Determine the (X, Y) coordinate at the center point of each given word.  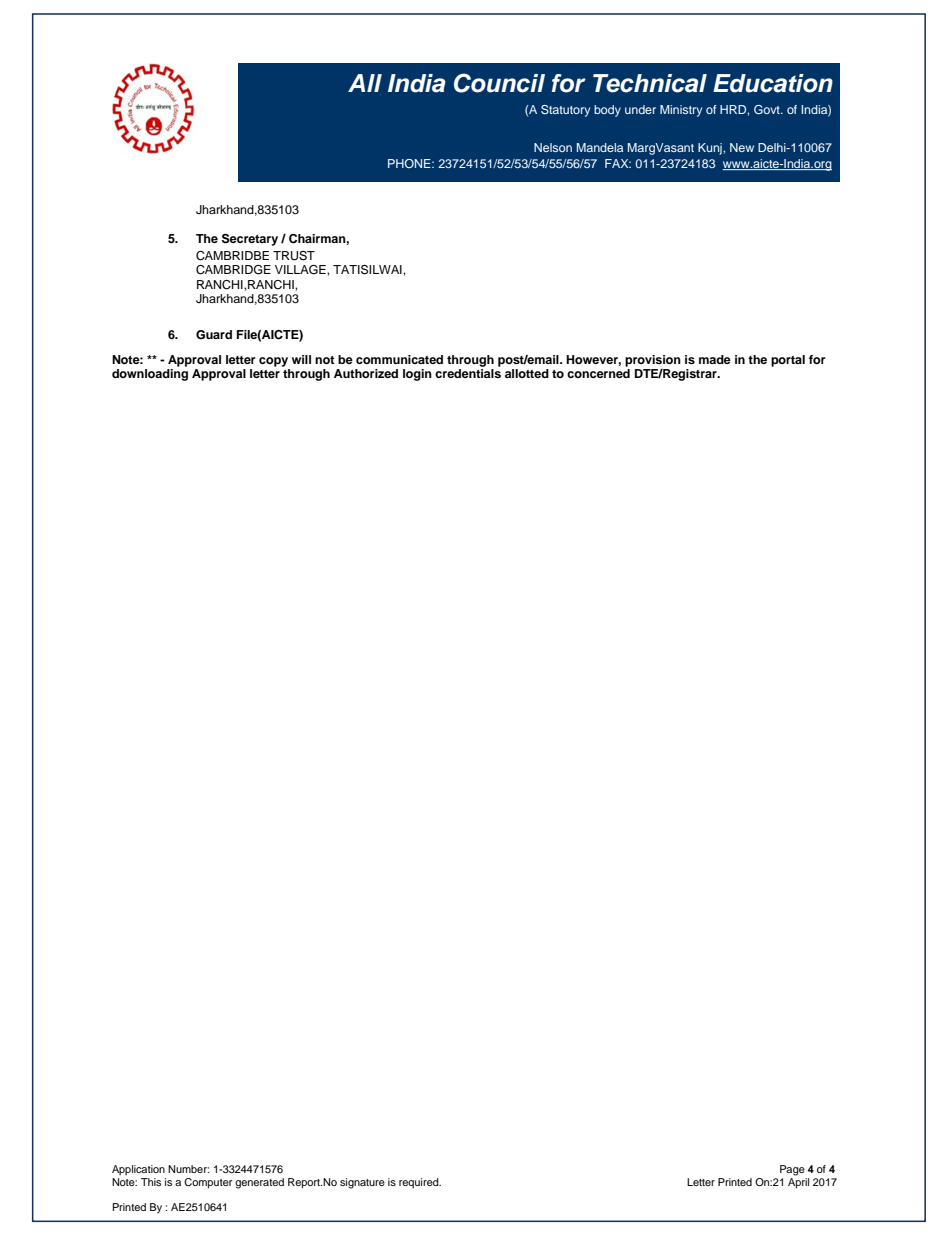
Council (499, 83)
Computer (208, 1183)
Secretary (250, 240)
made (715, 359)
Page (792, 1170)
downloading (150, 375)
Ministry (681, 111)
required (420, 1183)
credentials (468, 373)
